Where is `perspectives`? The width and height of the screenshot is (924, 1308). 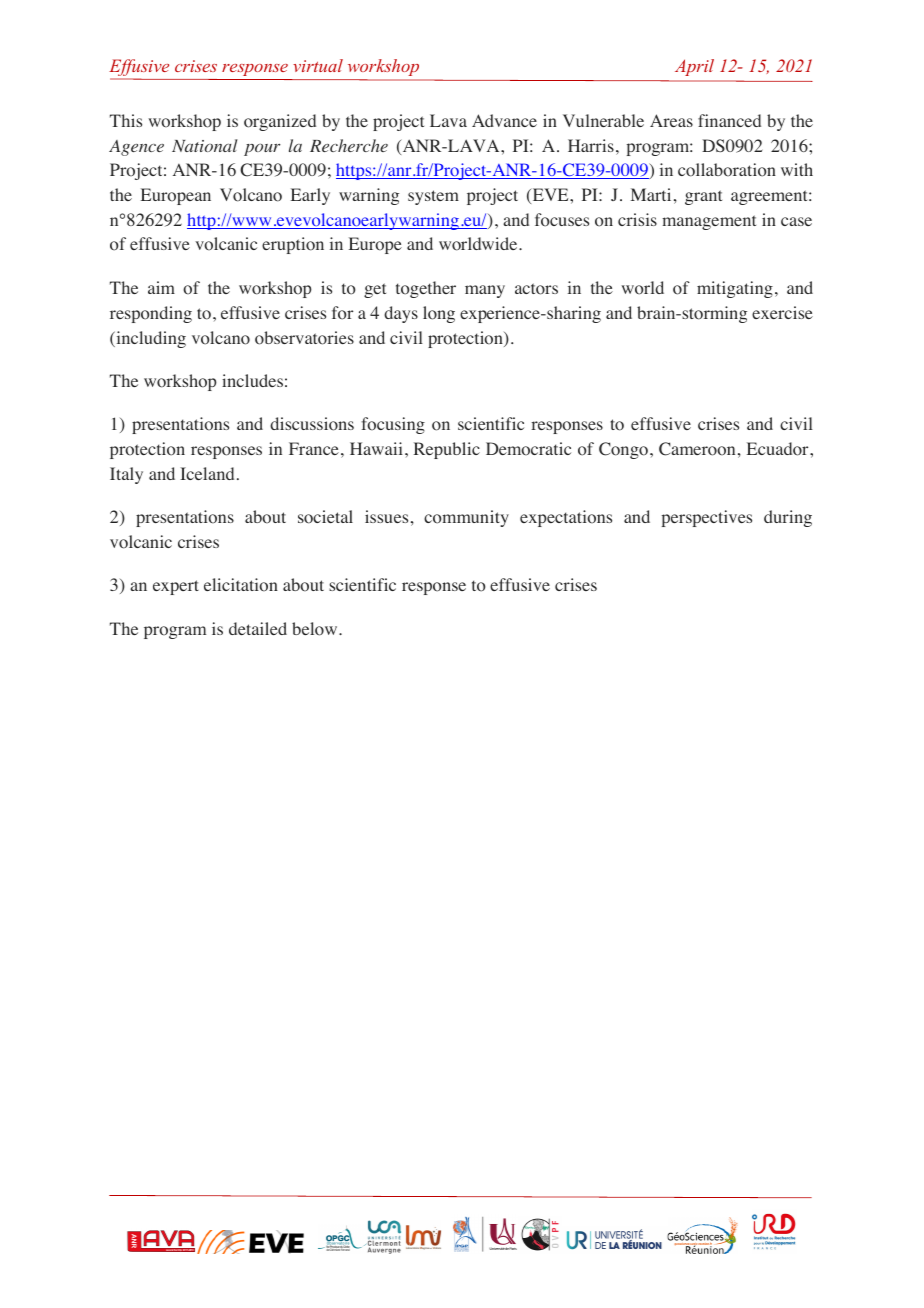 perspectives is located at coordinates (707, 518).
